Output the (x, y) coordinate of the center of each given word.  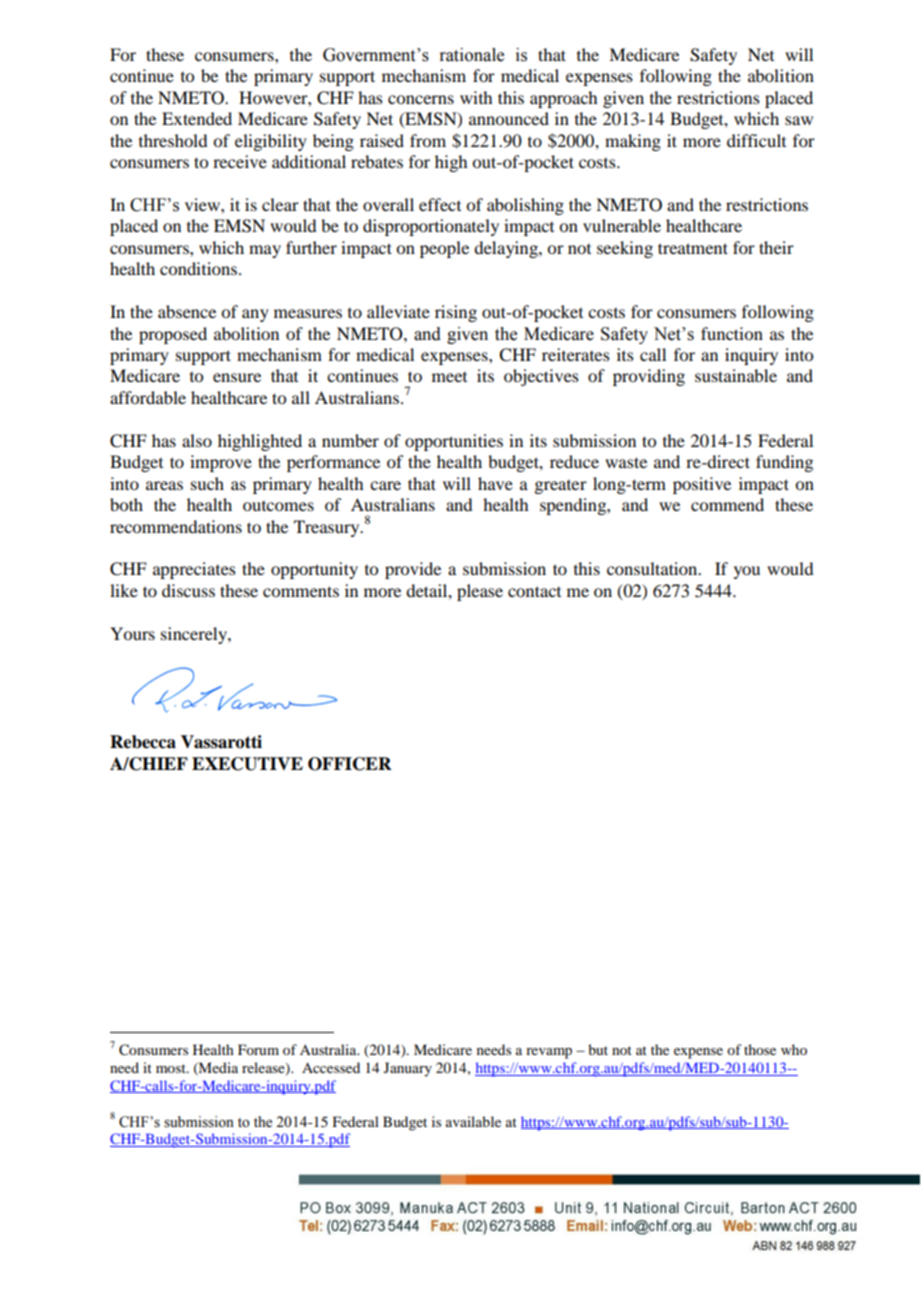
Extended (197, 118)
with (476, 97)
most (172, 1068)
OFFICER (350, 764)
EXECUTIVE (247, 764)
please (480, 592)
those (760, 1049)
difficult (756, 140)
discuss (188, 590)
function (732, 333)
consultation (653, 568)
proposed (173, 335)
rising (456, 313)
